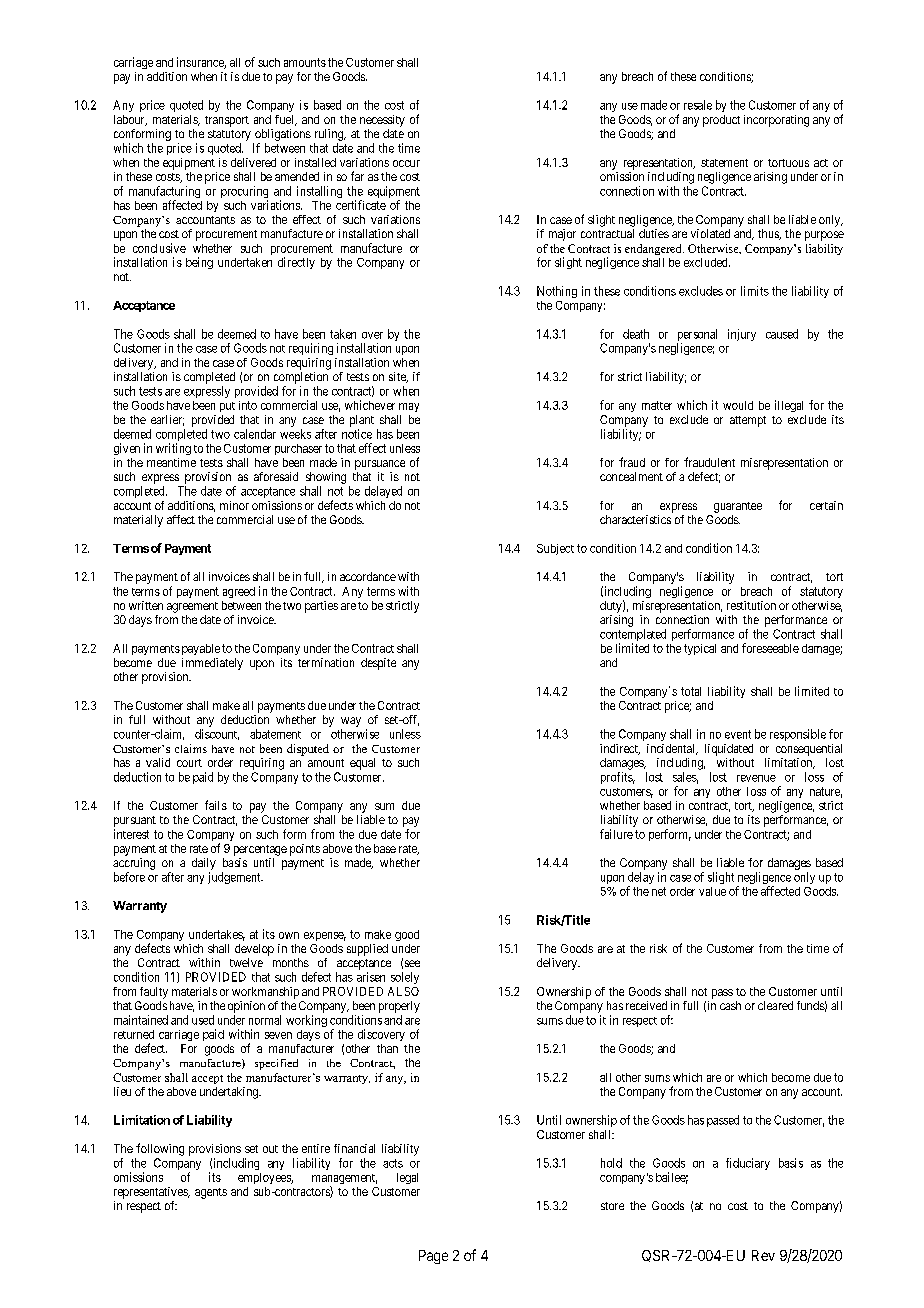 The width and height of the screenshot is (924, 1308). I want to click on earlier, so click(167, 420).
